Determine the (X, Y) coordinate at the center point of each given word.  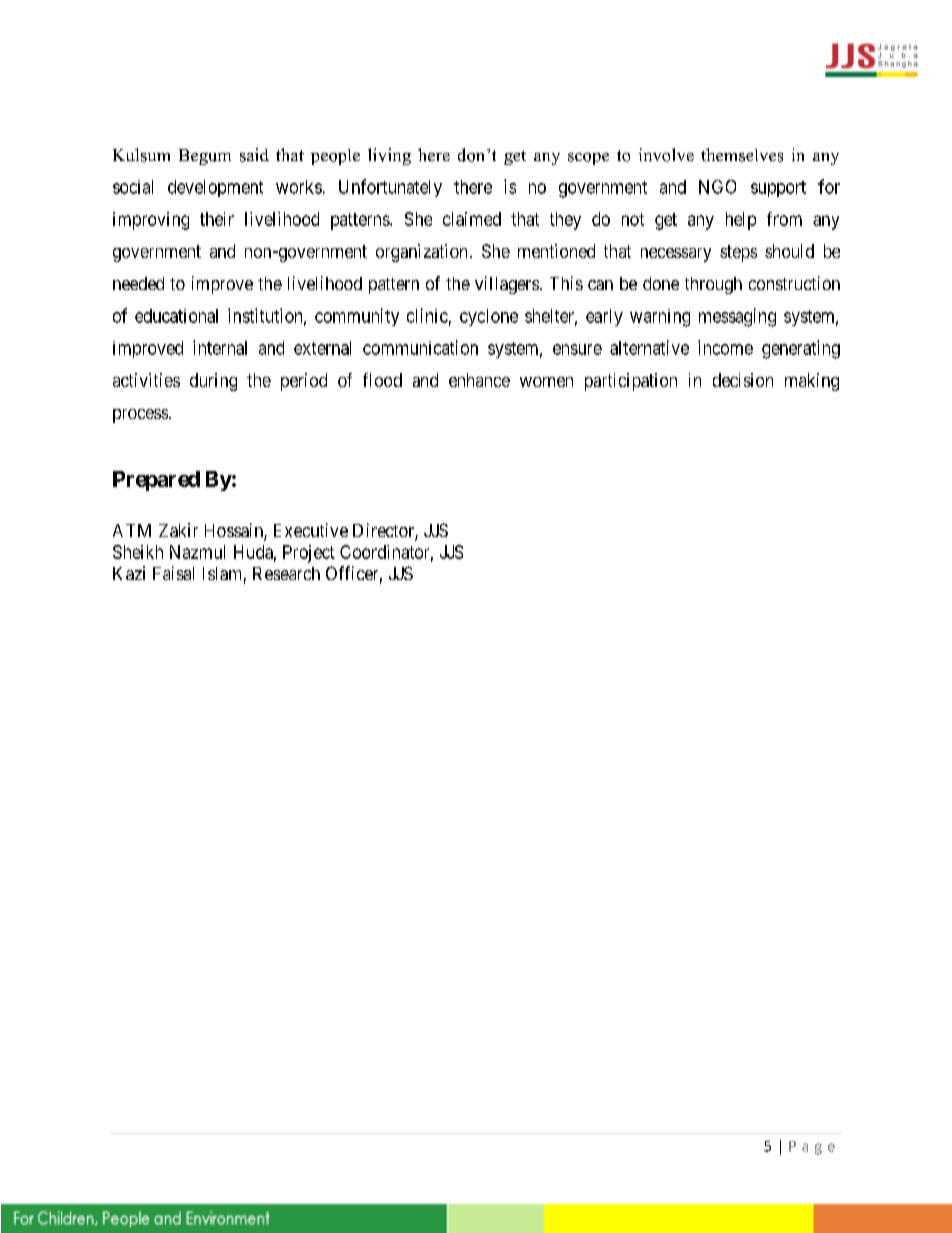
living (389, 156)
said (254, 155)
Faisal (173, 573)
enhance (479, 380)
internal (220, 347)
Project (309, 554)
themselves (742, 155)
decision (743, 380)
